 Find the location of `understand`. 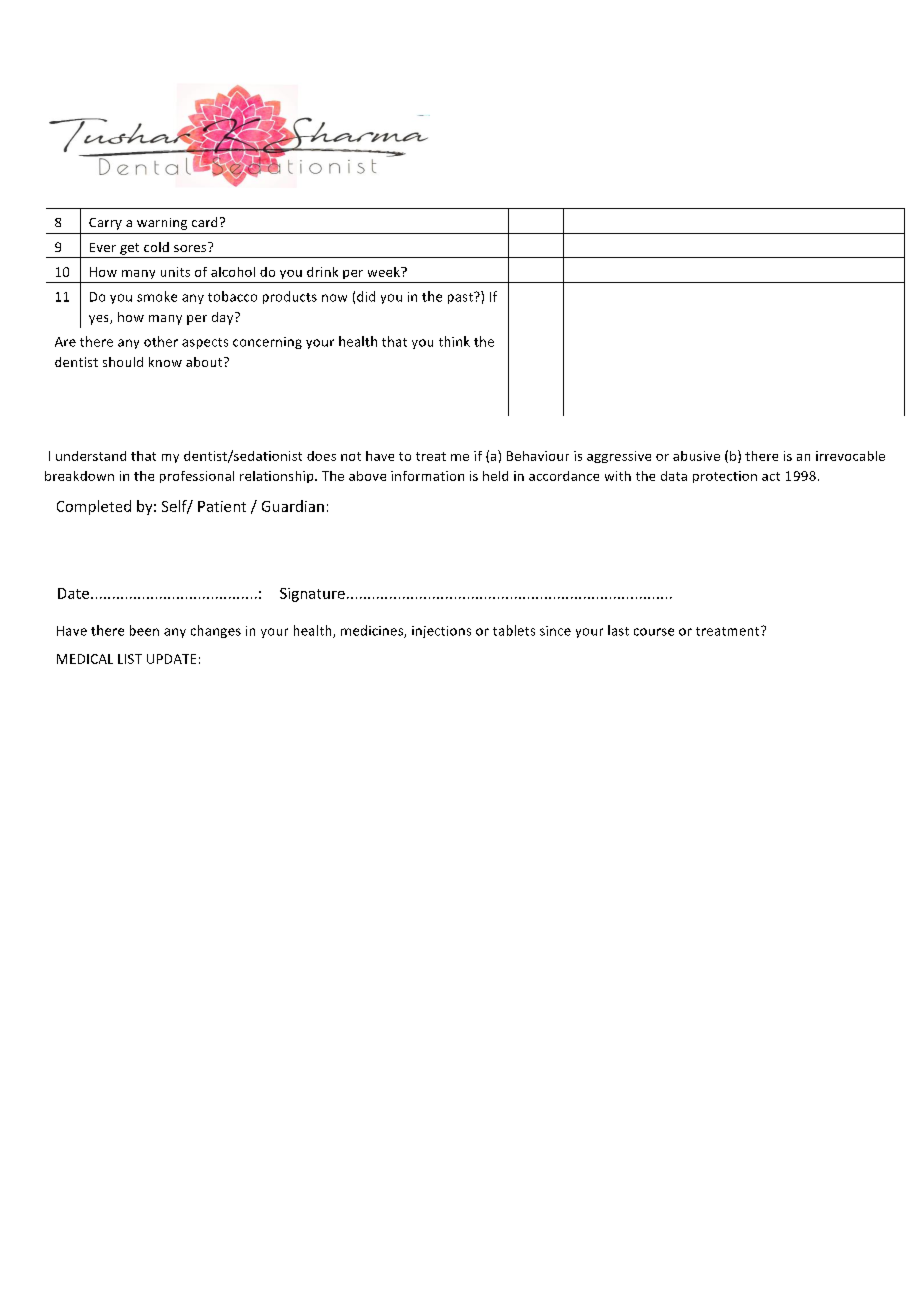

understand is located at coordinates (91, 456).
